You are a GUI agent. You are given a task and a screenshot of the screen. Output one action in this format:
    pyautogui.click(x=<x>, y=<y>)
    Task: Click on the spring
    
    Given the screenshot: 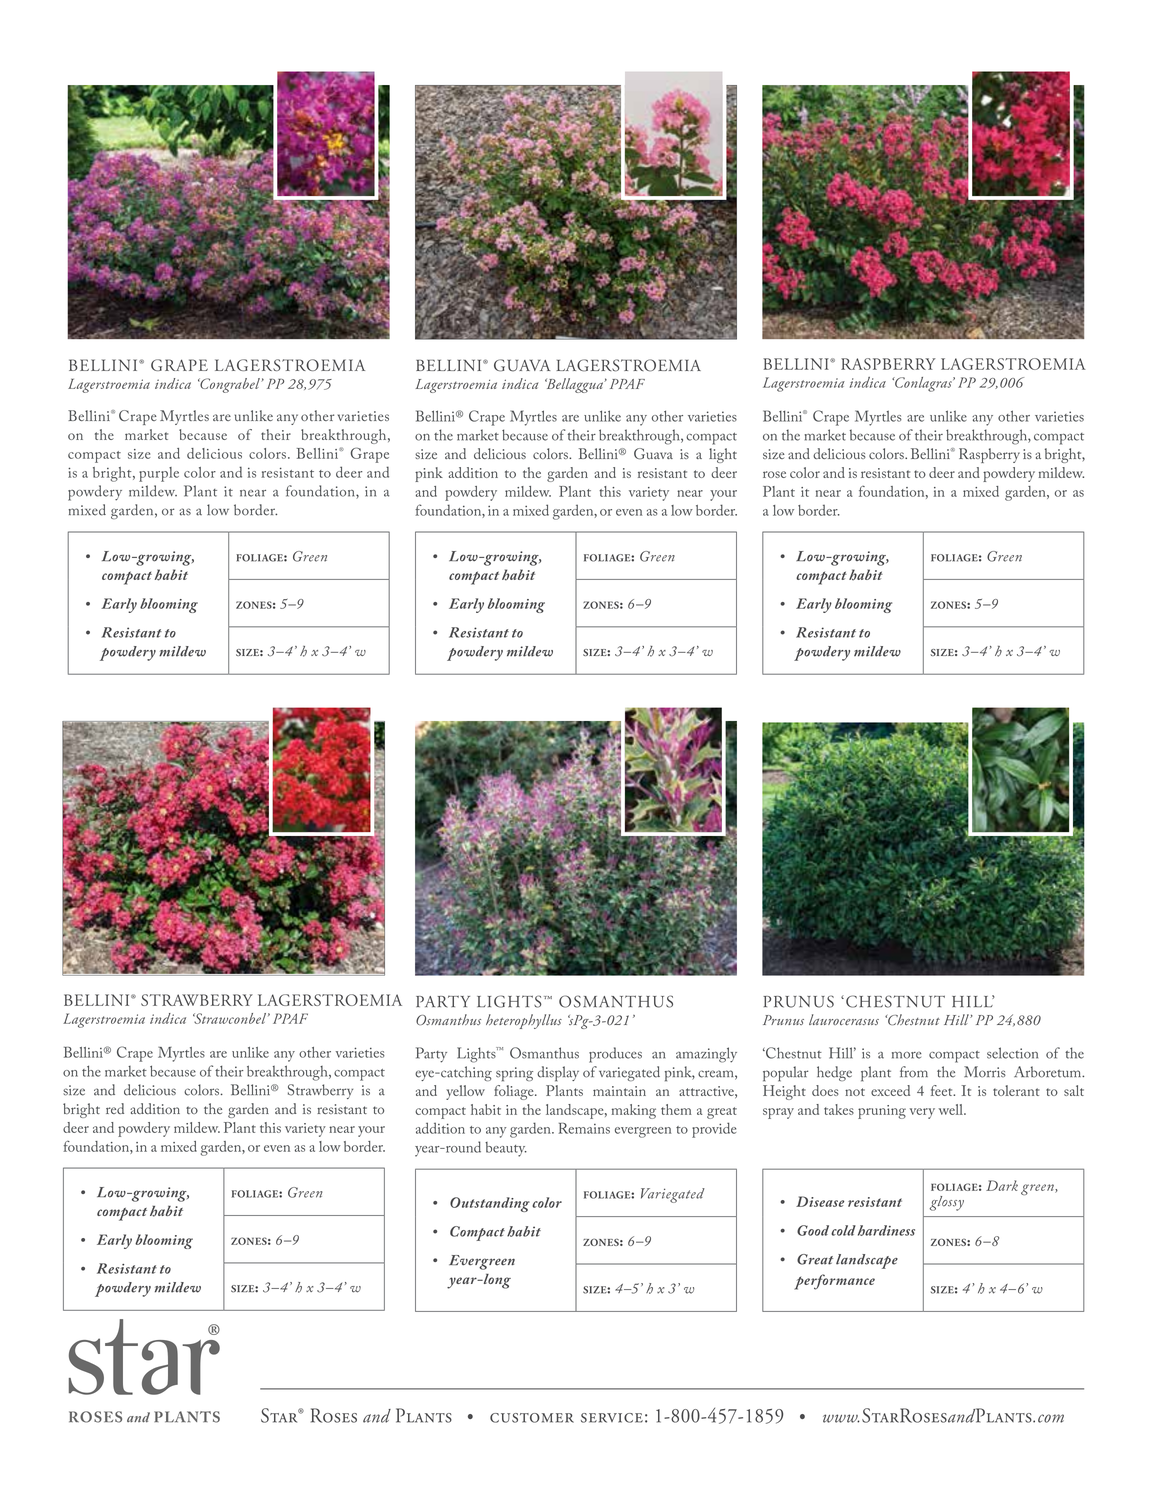 What is the action you would take?
    pyautogui.click(x=514, y=1074)
